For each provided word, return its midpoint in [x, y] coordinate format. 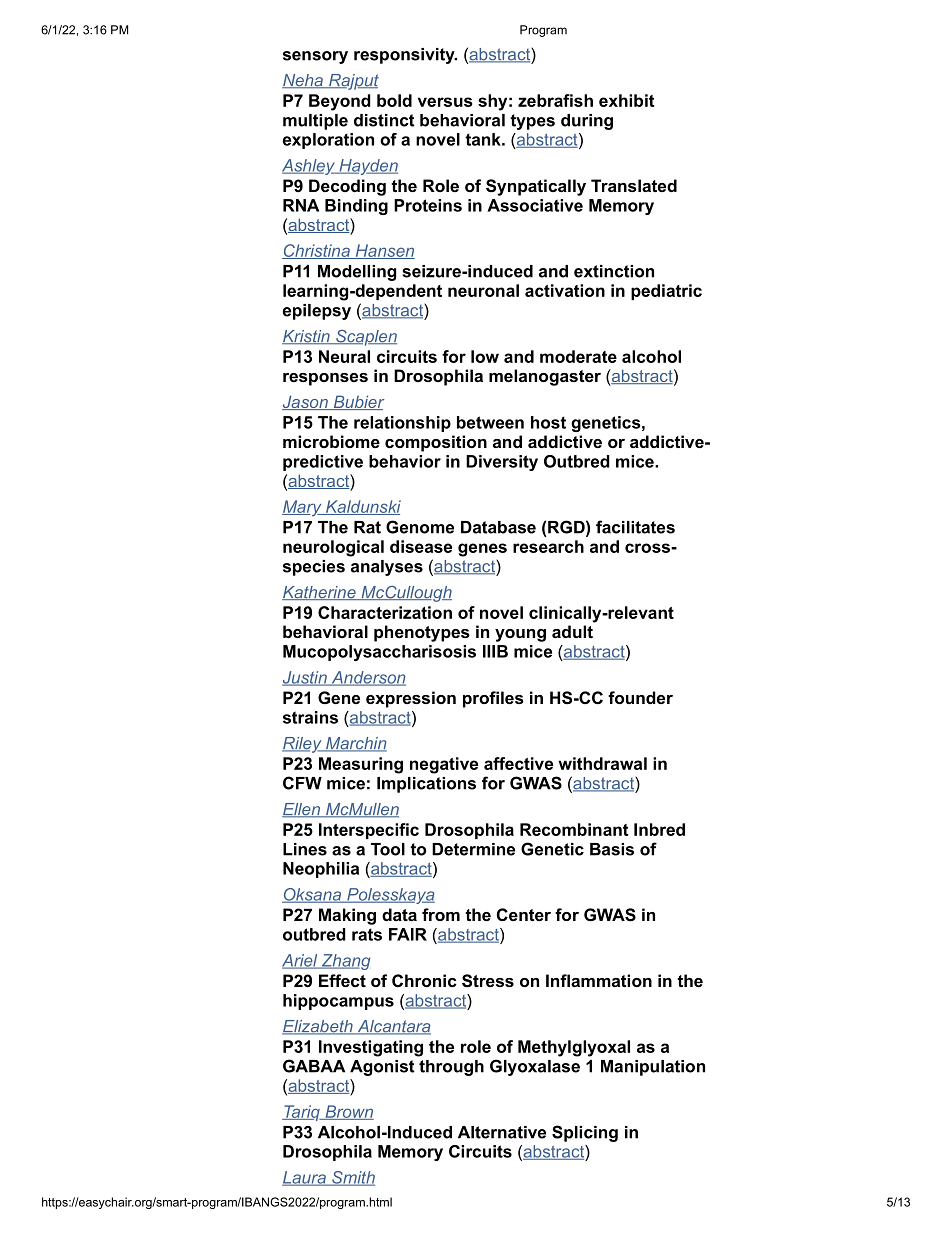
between [490, 422]
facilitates [635, 527]
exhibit [626, 100]
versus [445, 102]
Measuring [361, 765]
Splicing [585, 1133]
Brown [348, 1112]
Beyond [340, 102]
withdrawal [602, 763]
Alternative [502, 1132]
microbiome [331, 441]
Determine [473, 849]
